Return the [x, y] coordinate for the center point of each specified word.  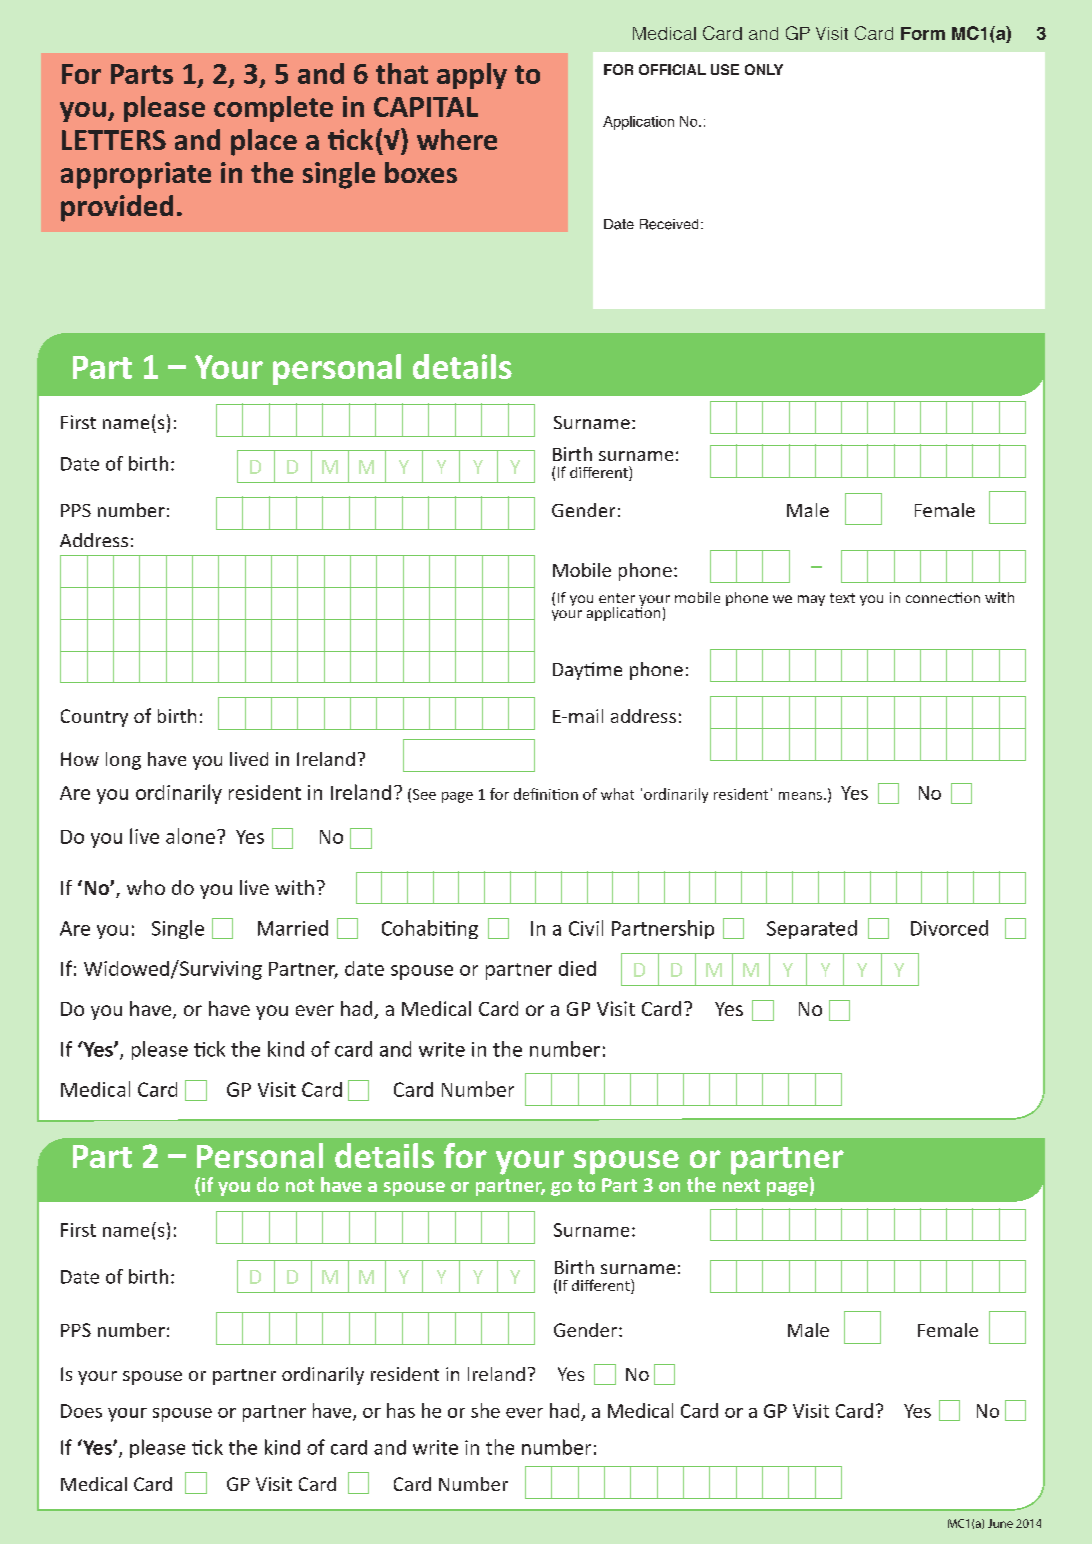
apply [472, 76]
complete [273, 109]
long [123, 761]
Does [81, 1411]
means [800, 796]
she [485, 1410]
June [1000, 1523]
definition [546, 794]
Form [923, 33]
